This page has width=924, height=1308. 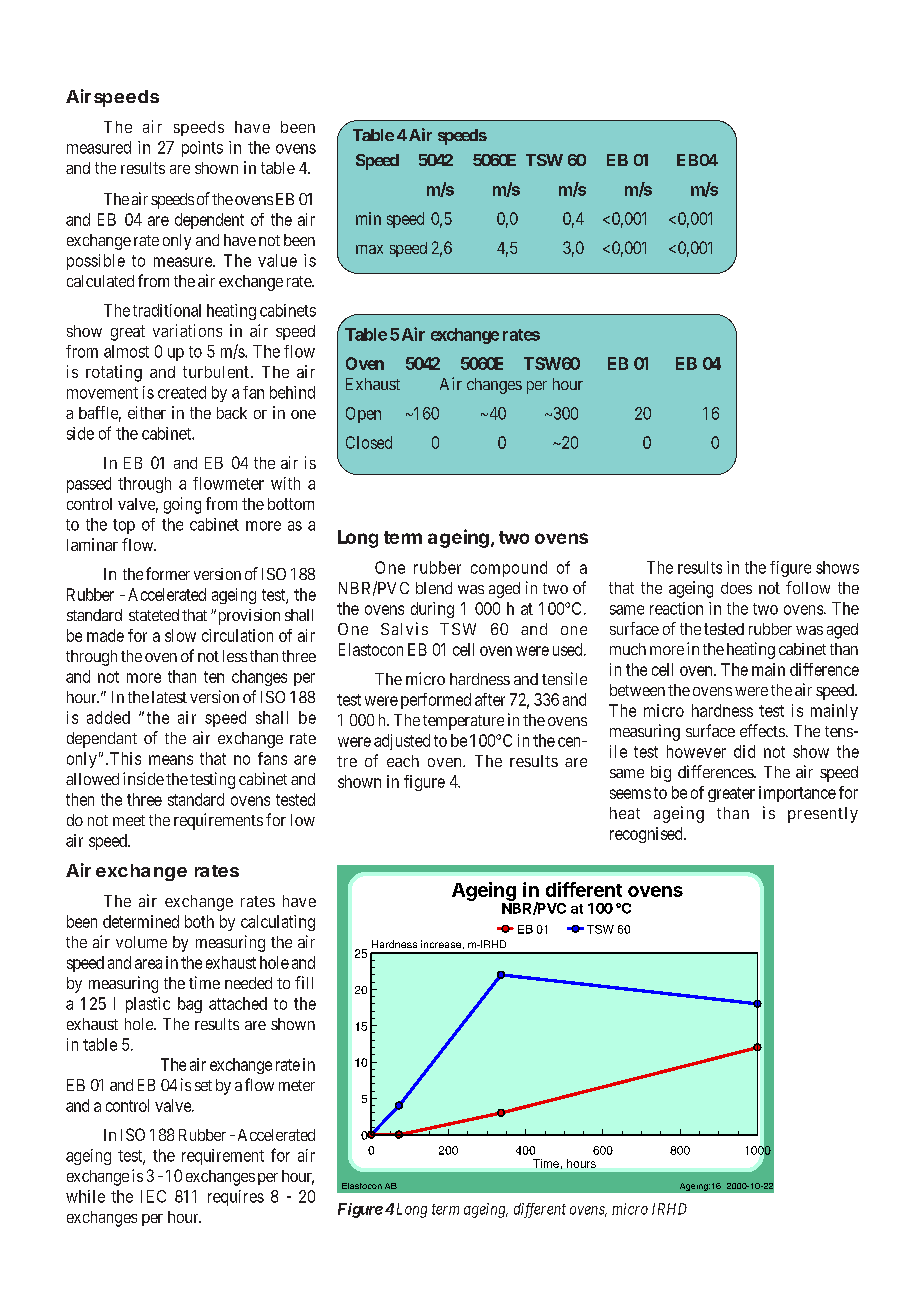 What do you see at coordinates (277, 260) in the page?
I see `value` at bounding box center [277, 260].
